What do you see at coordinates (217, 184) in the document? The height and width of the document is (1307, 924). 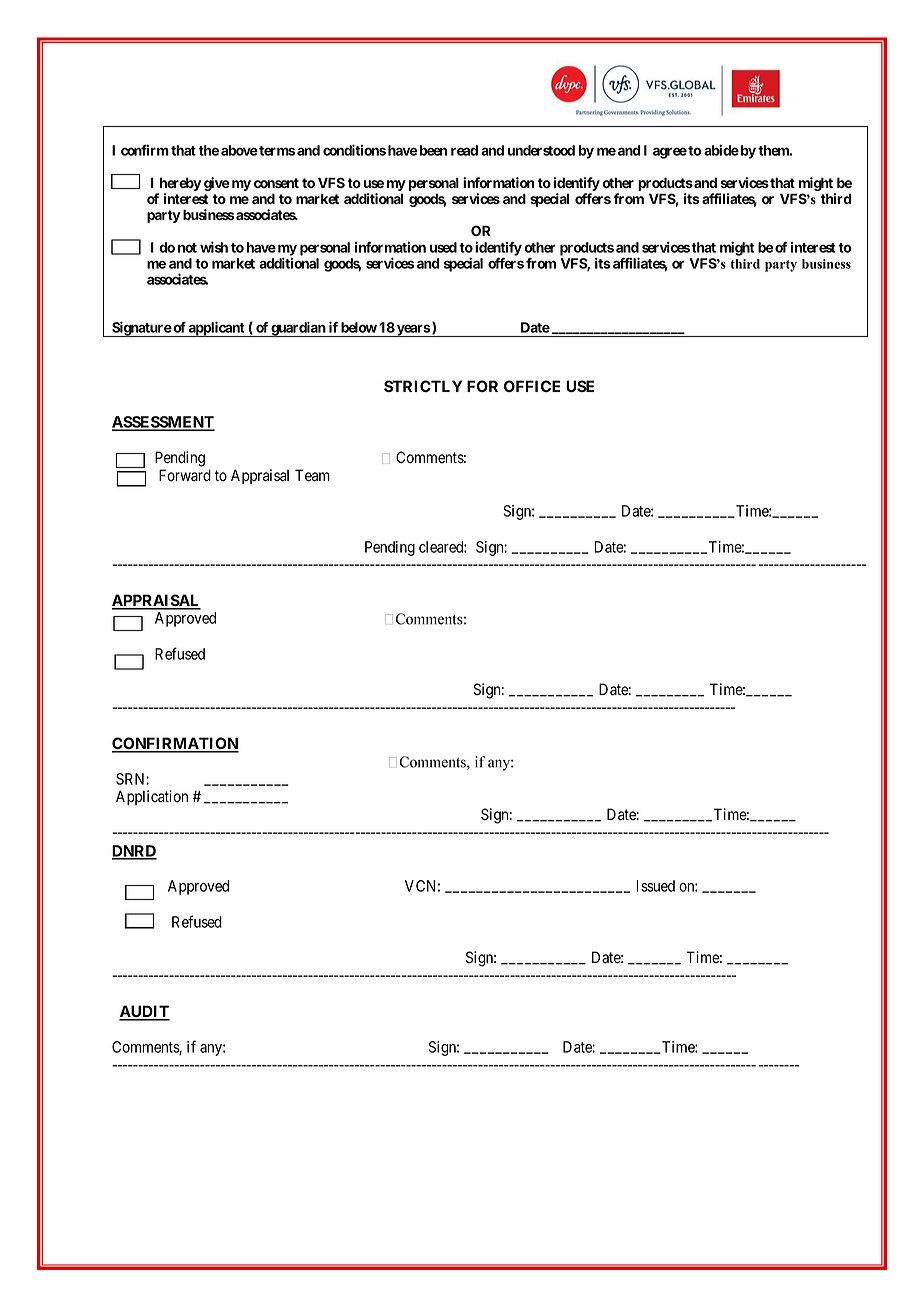 I see `give` at bounding box center [217, 184].
